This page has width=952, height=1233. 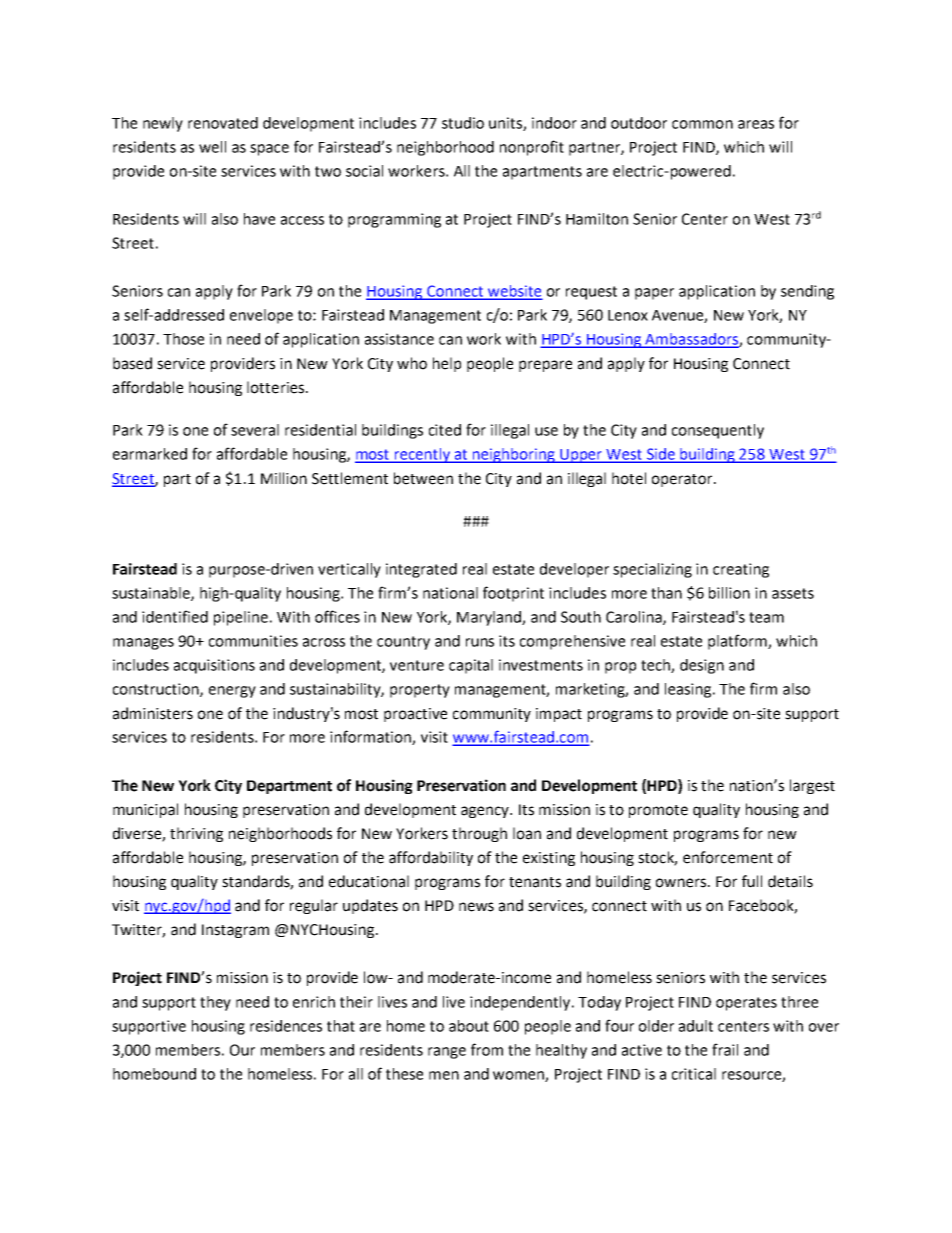 I want to click on studio, so click(x=463, y=123).
